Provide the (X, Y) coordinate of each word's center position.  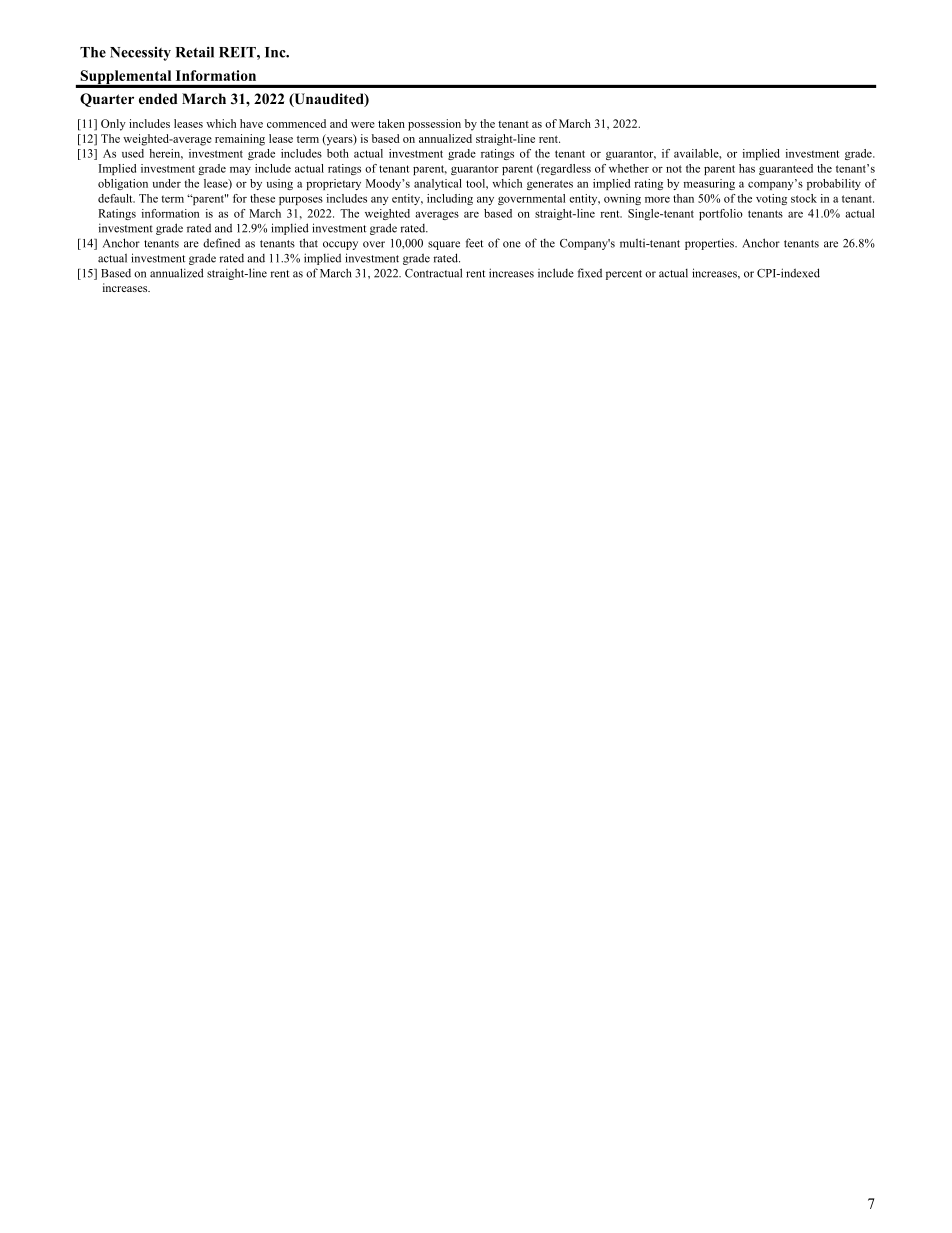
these (262, 198)
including (450, 199)
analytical (438, 184)
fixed (590, 273)
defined (221, 243)
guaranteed (786, 169)
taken (391, 123)
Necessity (140, 54)
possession (434, 125)
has (747, 168)
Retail (195, 52)
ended (158, 98)
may (240, 171)
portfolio (721, 214)
